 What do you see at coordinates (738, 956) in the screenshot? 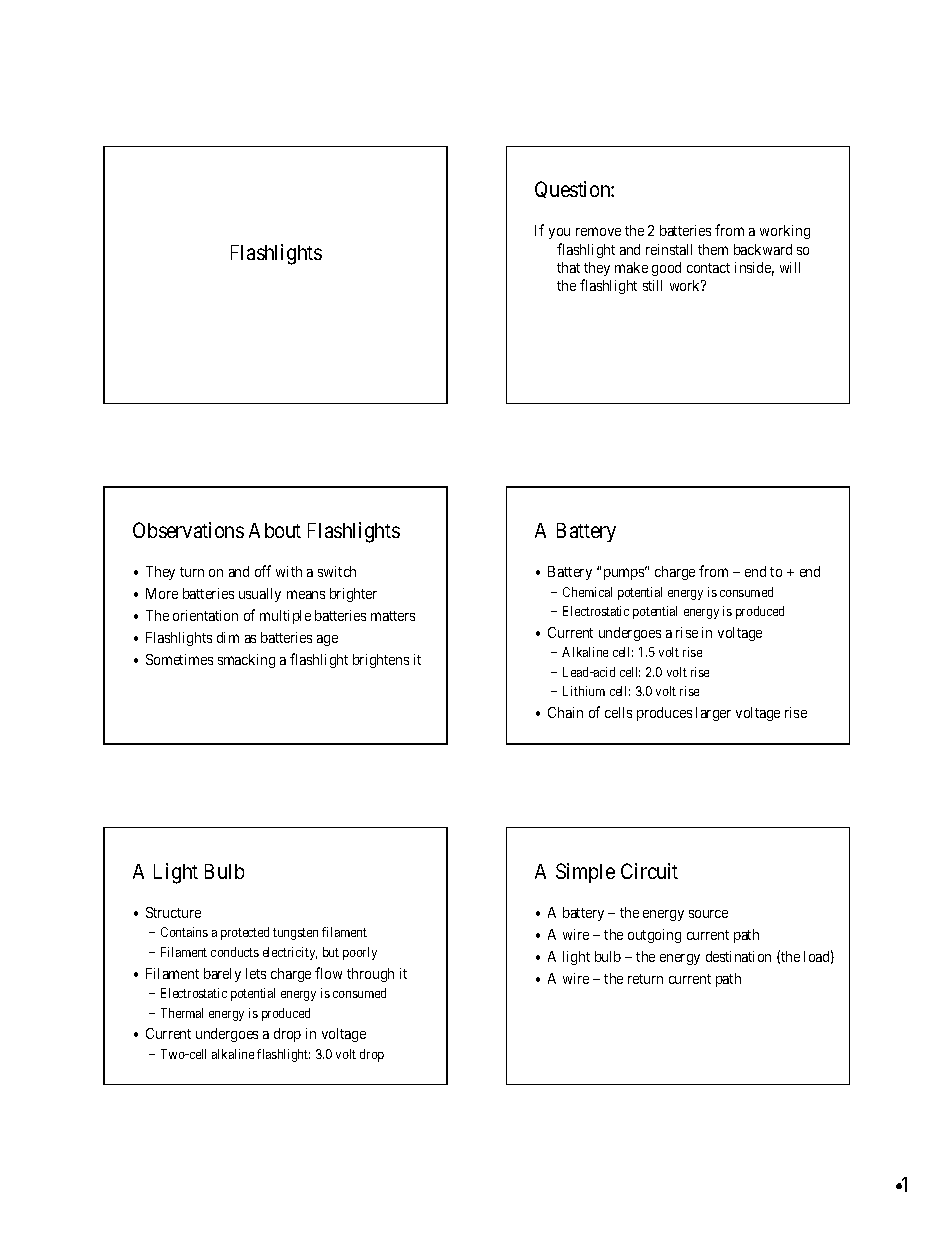
I see `destination` at bounding box center [738, 956].
